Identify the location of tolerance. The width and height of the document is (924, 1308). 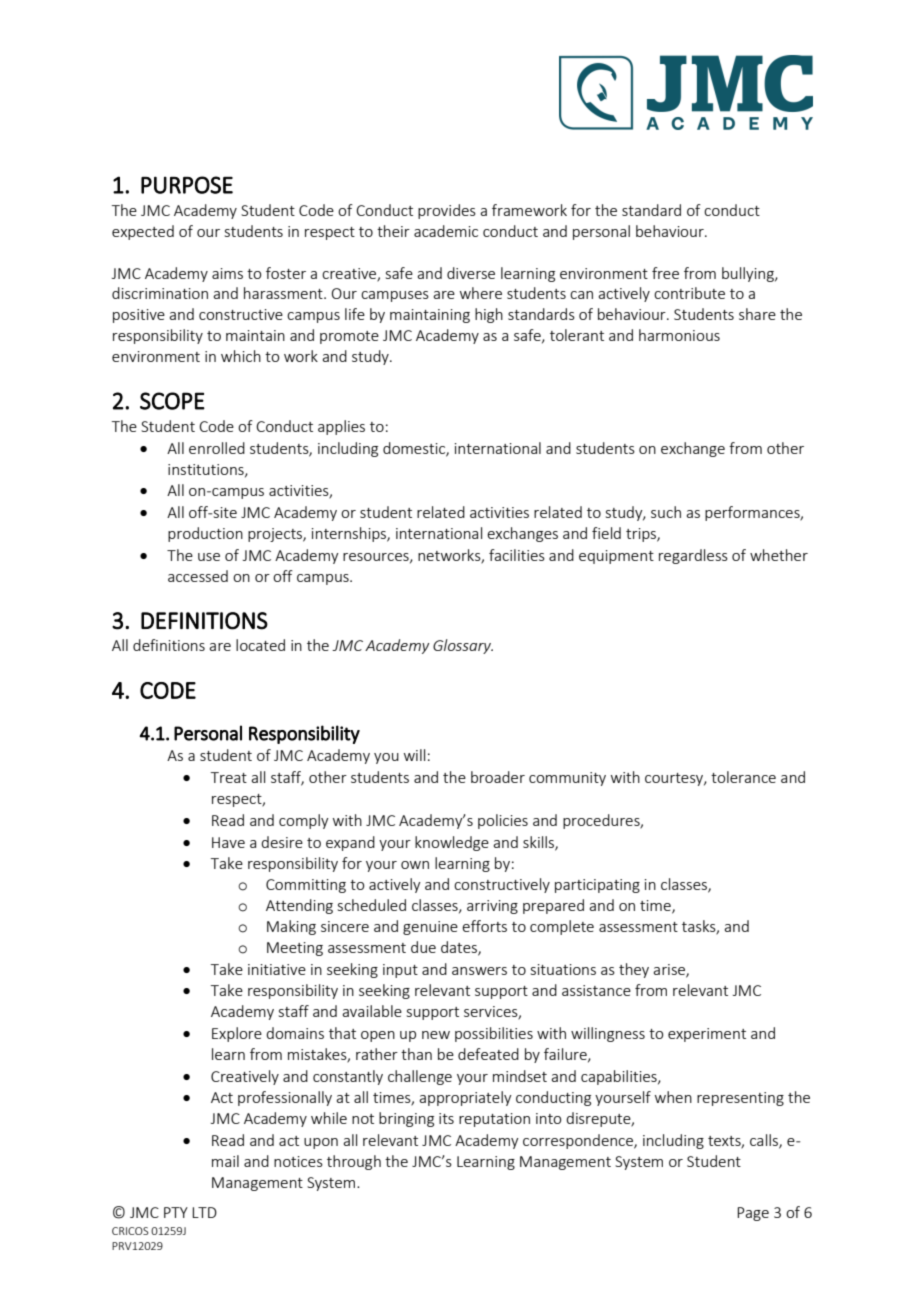
(743, 777).
